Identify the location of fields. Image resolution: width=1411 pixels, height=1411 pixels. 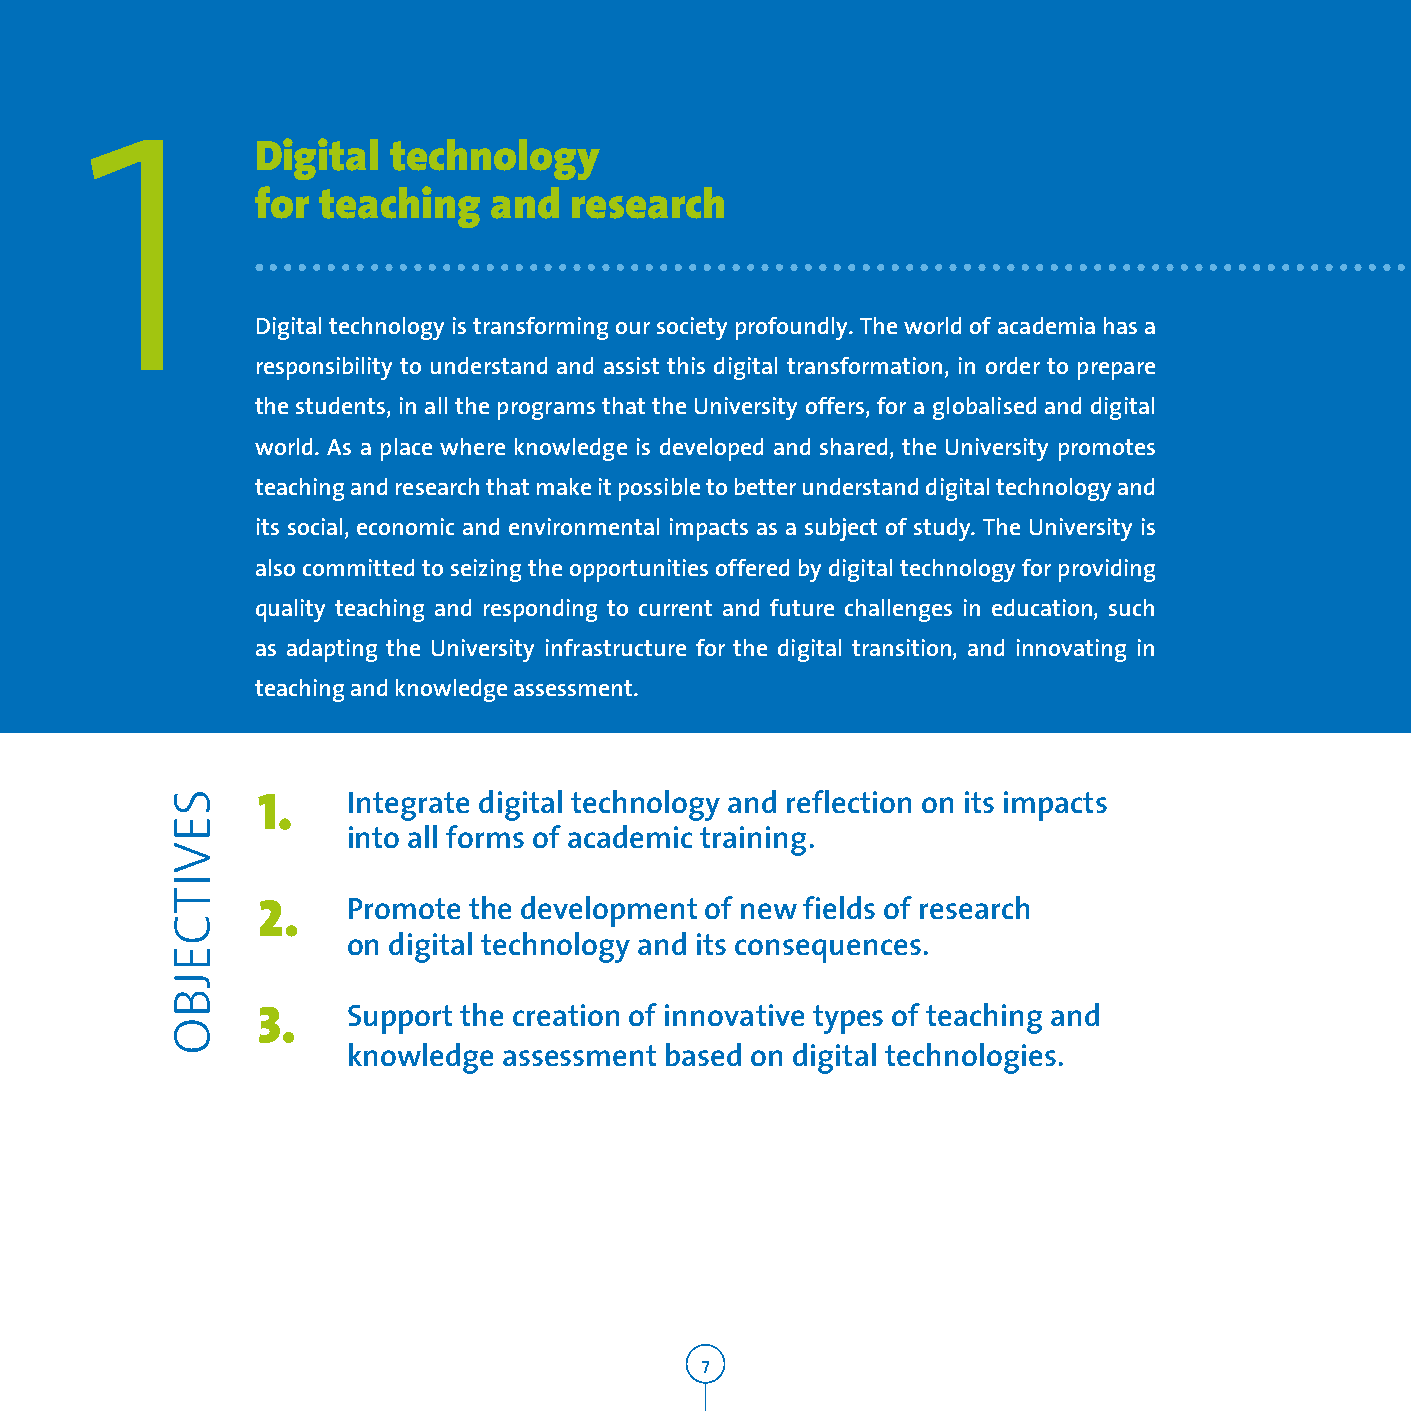
(839, 907).
